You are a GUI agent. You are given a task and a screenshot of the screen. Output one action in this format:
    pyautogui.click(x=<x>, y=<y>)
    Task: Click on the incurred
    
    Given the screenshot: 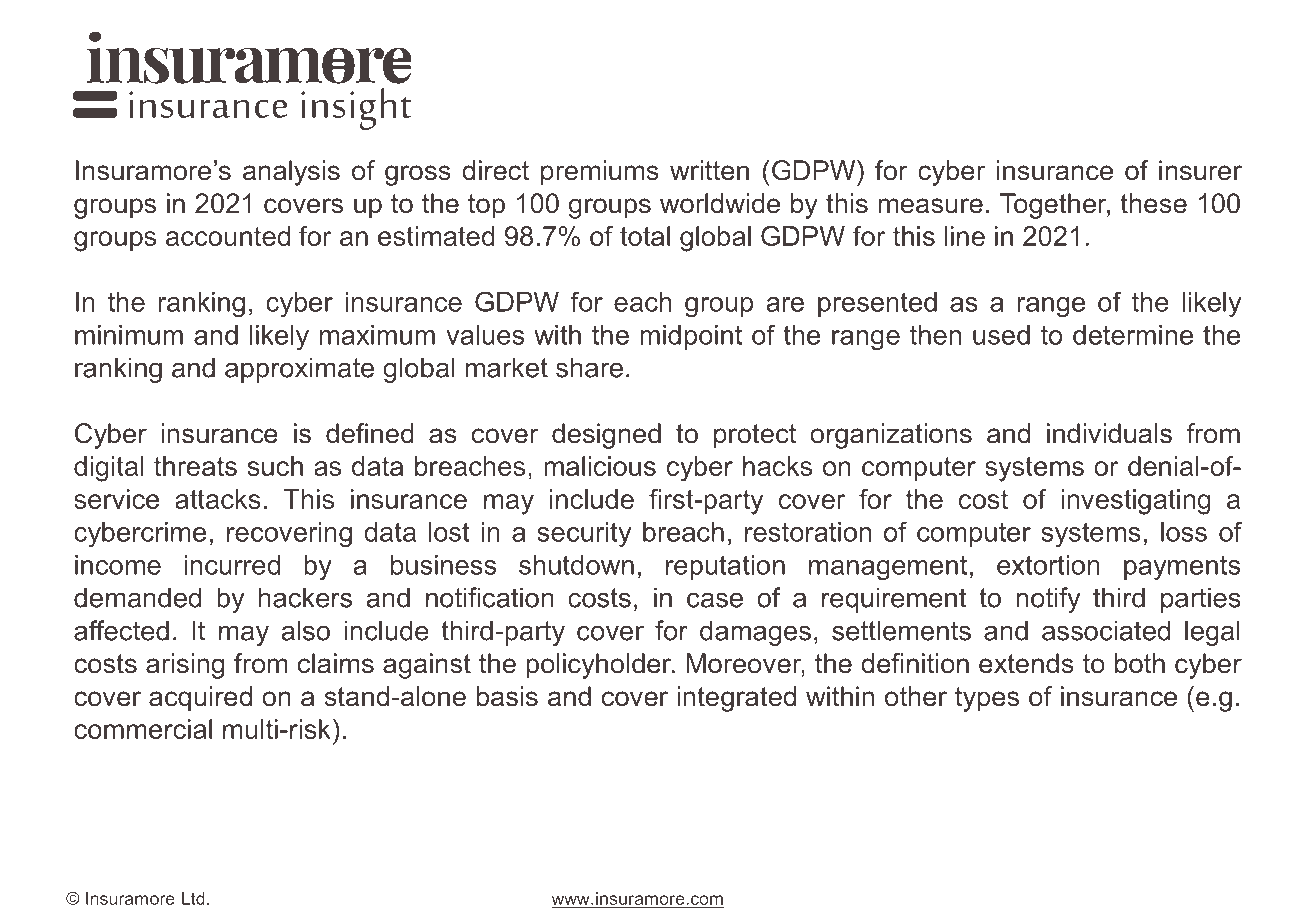 What is the action you would take?
    pyautogui.click(x=232, y=565)
